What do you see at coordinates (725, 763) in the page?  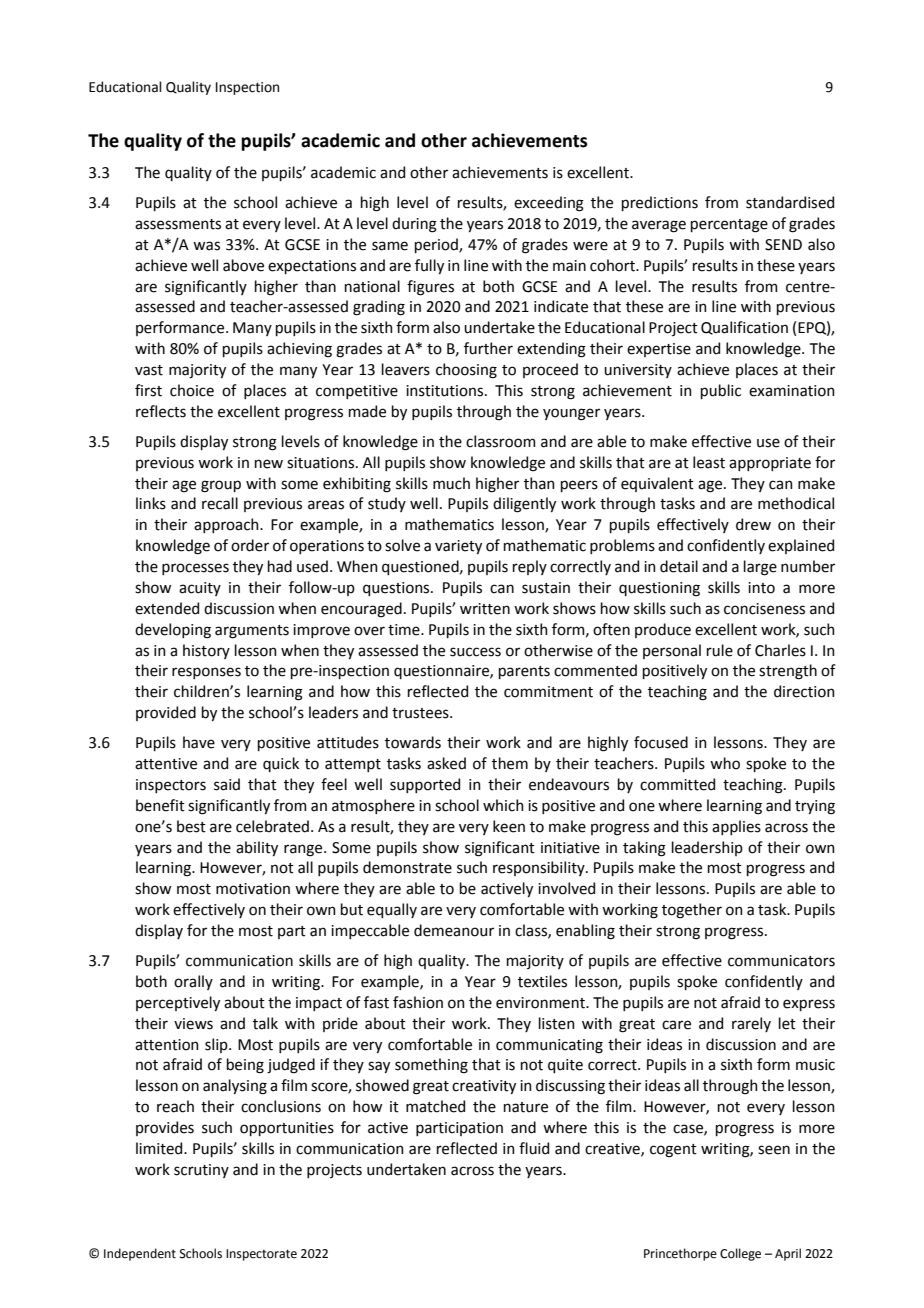 I see `who` at bounding box center [725, 763].
